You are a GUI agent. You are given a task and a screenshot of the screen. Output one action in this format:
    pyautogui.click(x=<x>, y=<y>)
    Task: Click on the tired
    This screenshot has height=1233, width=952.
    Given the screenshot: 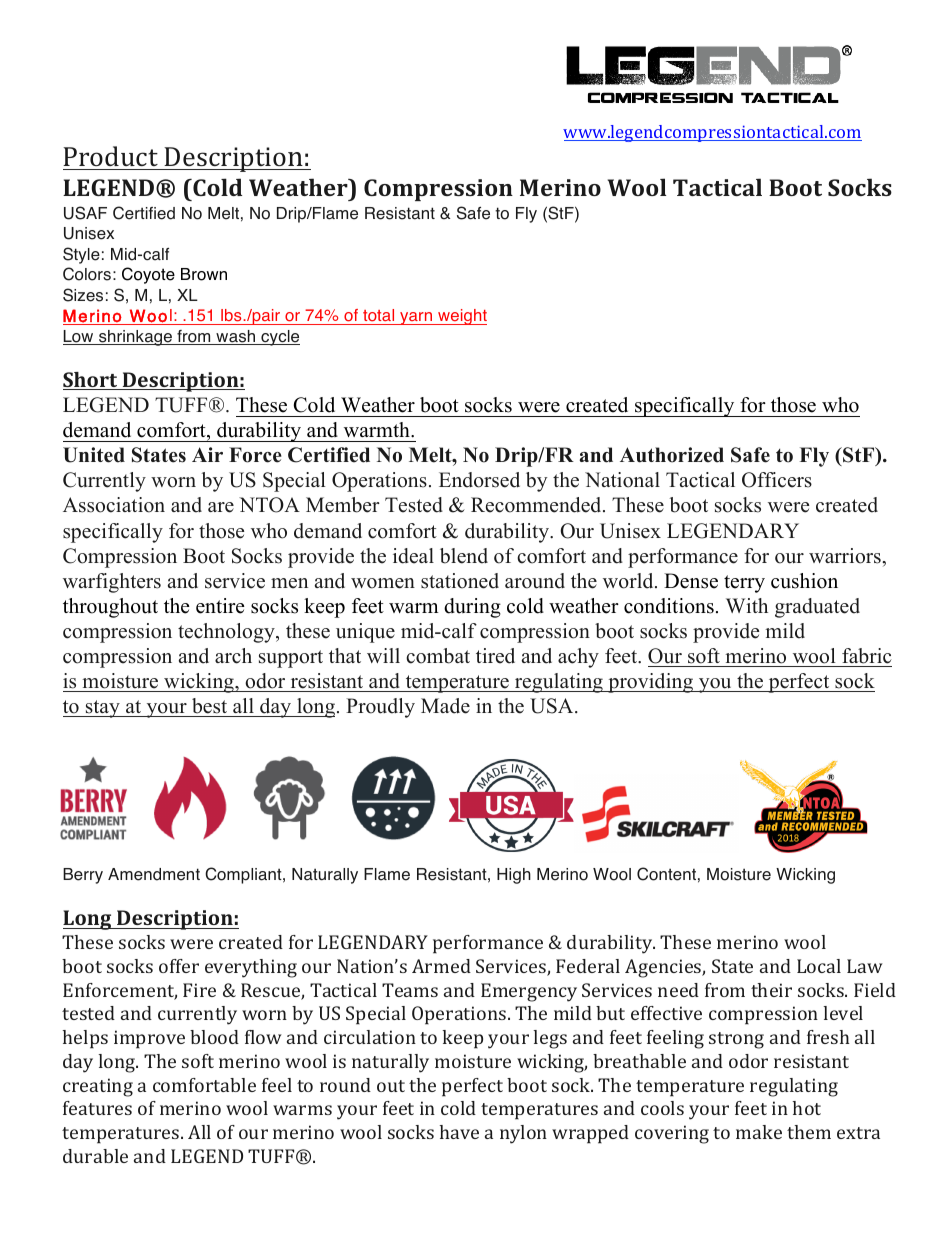 What is the action you would take?
    pyautogui.click(x=495, y=656)
